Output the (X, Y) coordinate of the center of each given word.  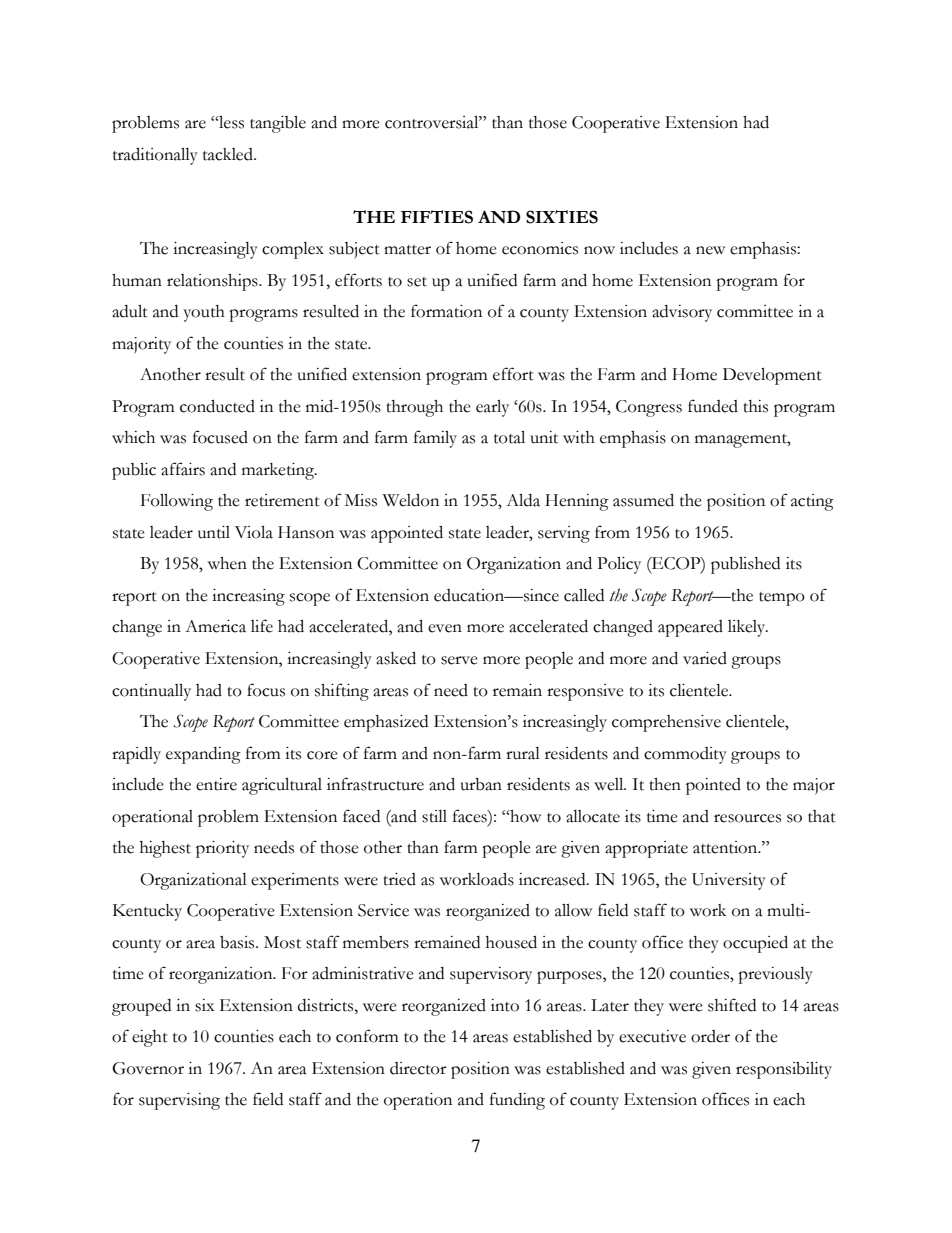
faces (471, 816)
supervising (179, 1101)
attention (726, 847)
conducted (217, 406)
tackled (229, 154)
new (710, 250)
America (215, 626)
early (492, 408)
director (418, 1068)
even (445, 628)
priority (222, 849)
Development (772, 376)
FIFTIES (437, 217)
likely (748, 628)
